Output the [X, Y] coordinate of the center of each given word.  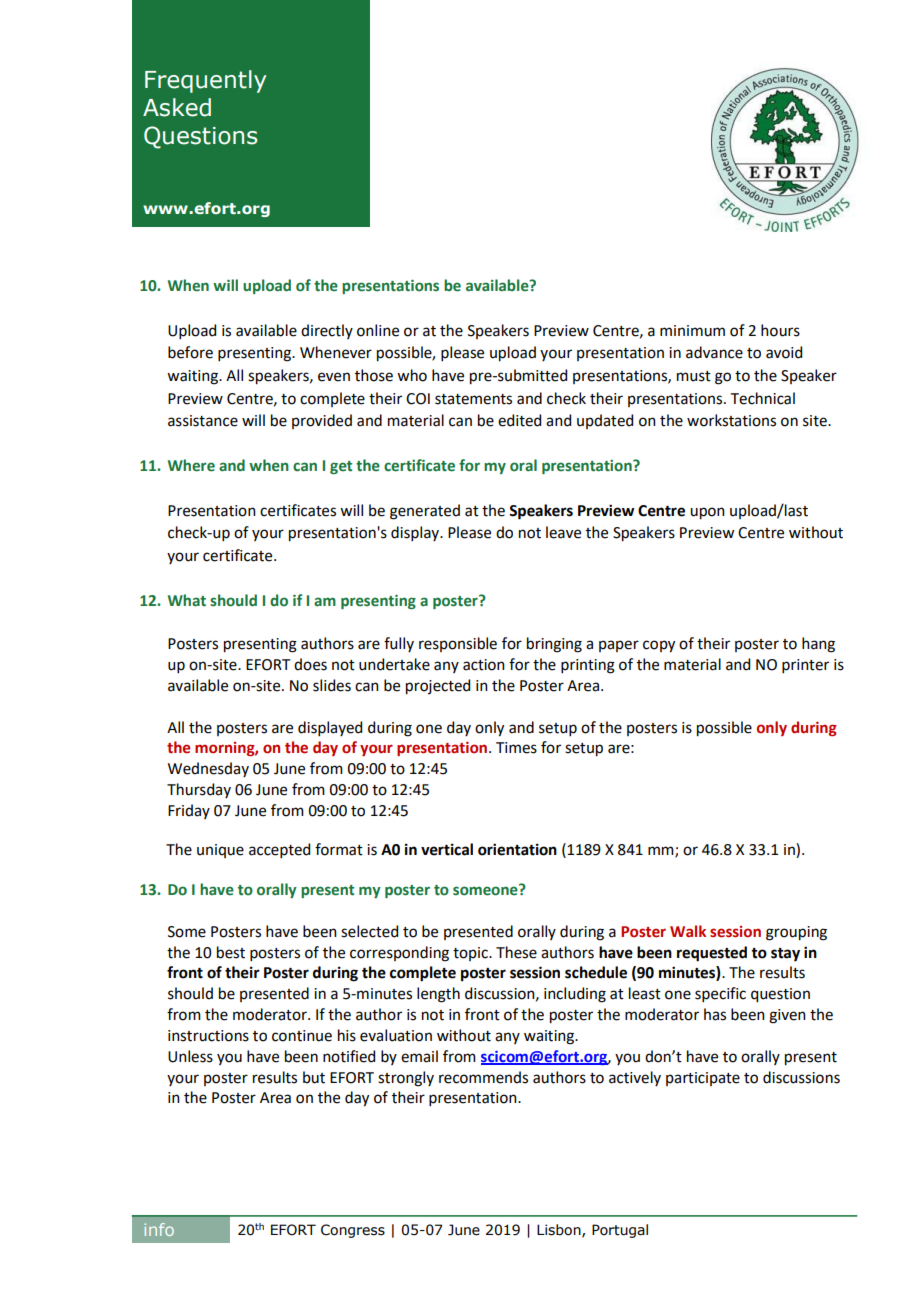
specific [720, 994]
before [190, 352]
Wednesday [208, 769]
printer [805, 666]
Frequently [205, 81]
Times [516, 748]
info [159, 1229]
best [231, 952]
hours [780, 330]
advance [714, 352]
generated [425, 512]
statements [473, 399]
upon [707, 513]
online [378, 330]
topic [471, 954]
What [187, 600]
